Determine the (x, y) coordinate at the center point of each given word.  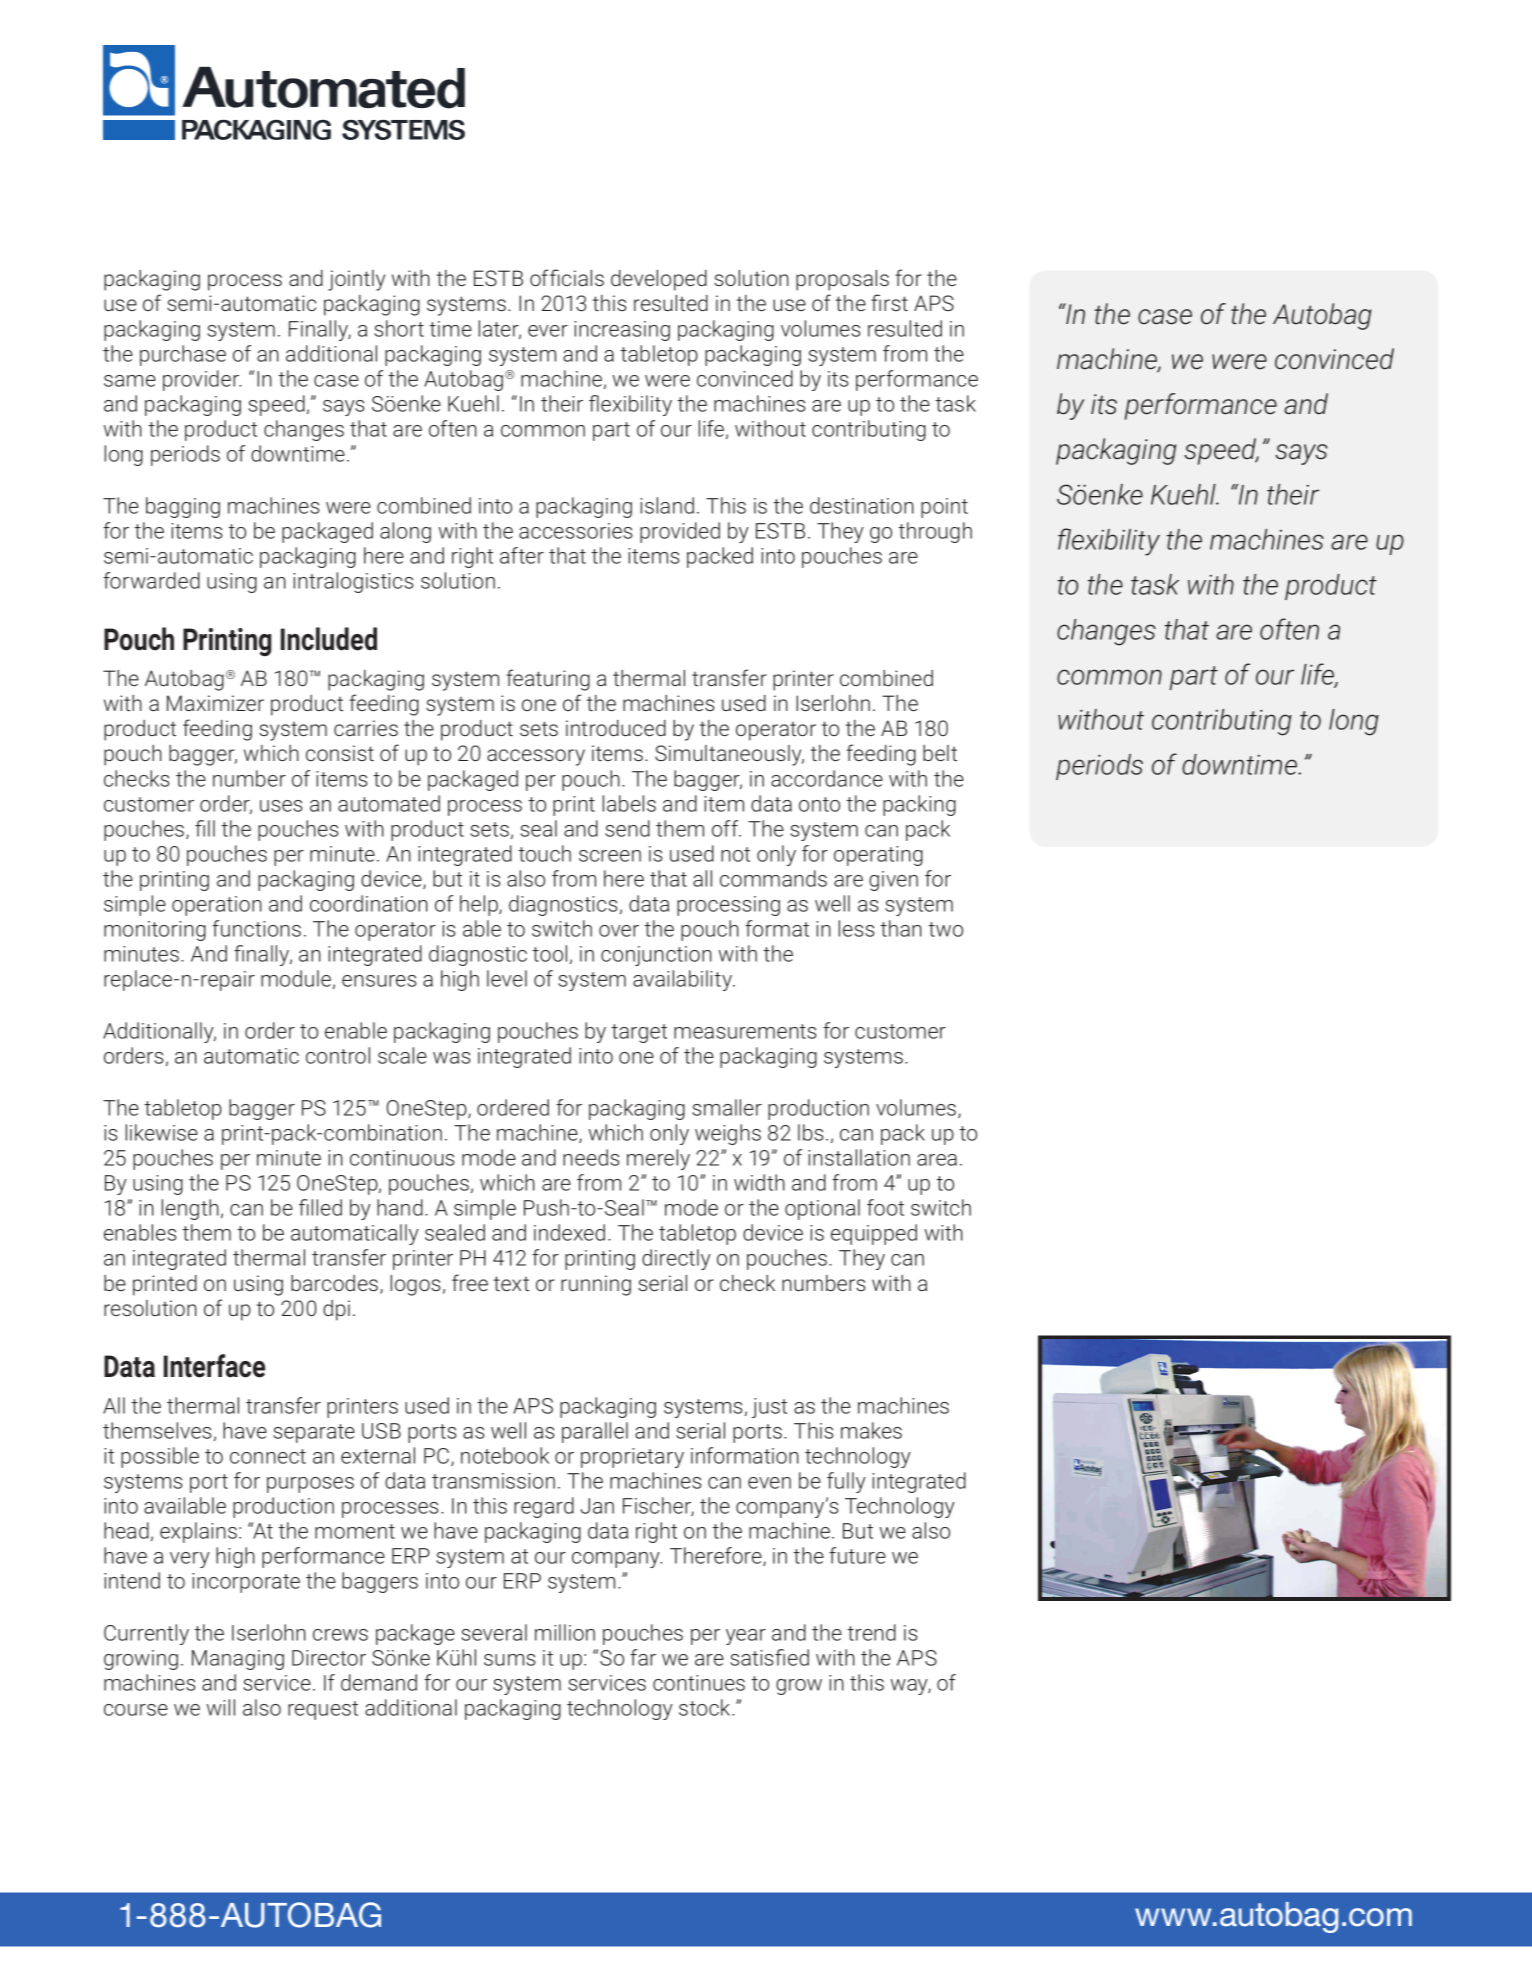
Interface (214, 1366)
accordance (827, 778)
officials (567, 277)
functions (256, 928)
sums (509, 1660)
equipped (874, 1234)
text (511, 1283)
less (856, 928)
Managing (238, 1660)
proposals (842, 280)
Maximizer (215, 703)
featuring (548, 680)
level (507, 978)
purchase (183, 355)
